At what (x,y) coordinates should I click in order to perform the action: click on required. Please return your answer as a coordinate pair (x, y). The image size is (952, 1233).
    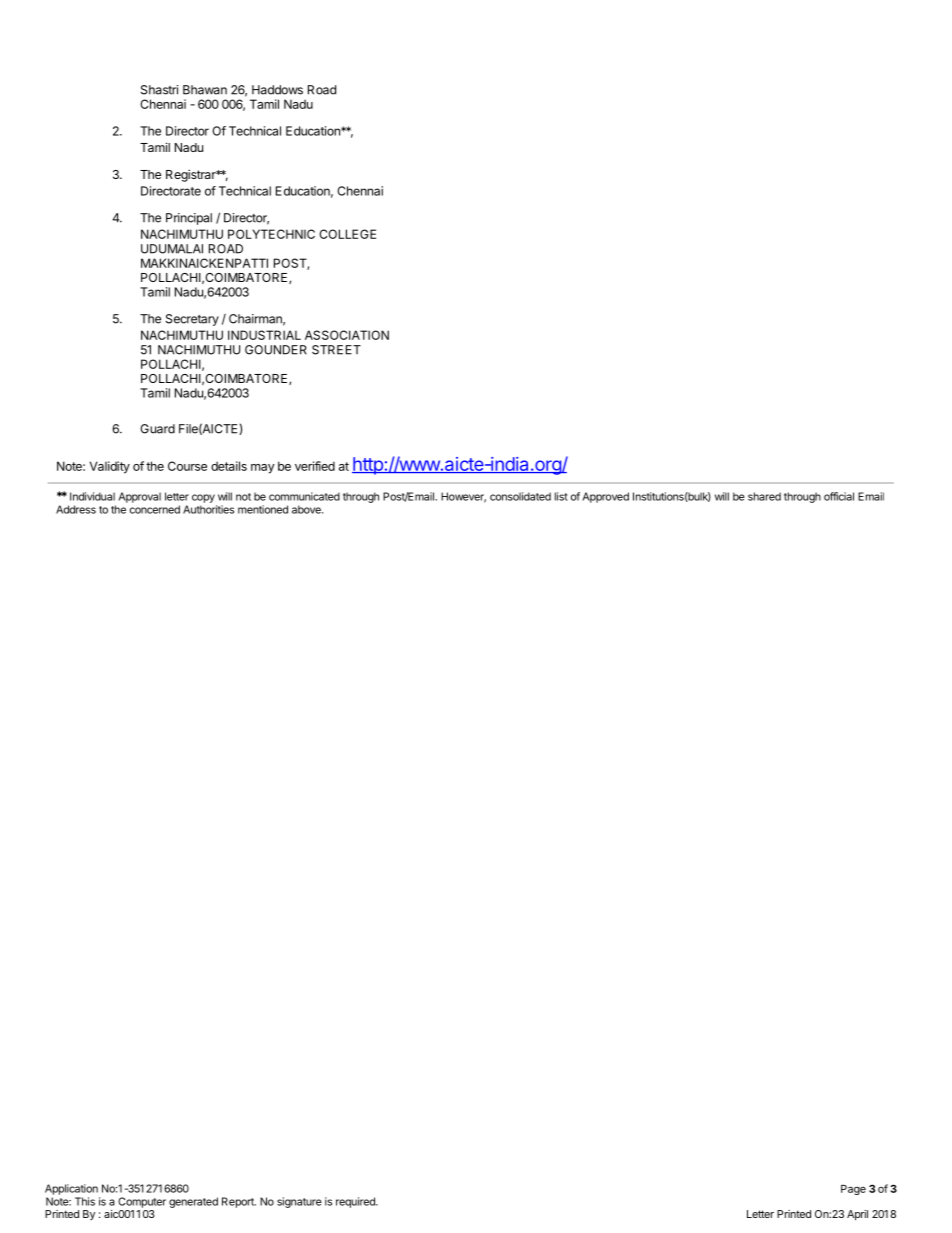
    Looking at the image, I should click on (356, 1202).
